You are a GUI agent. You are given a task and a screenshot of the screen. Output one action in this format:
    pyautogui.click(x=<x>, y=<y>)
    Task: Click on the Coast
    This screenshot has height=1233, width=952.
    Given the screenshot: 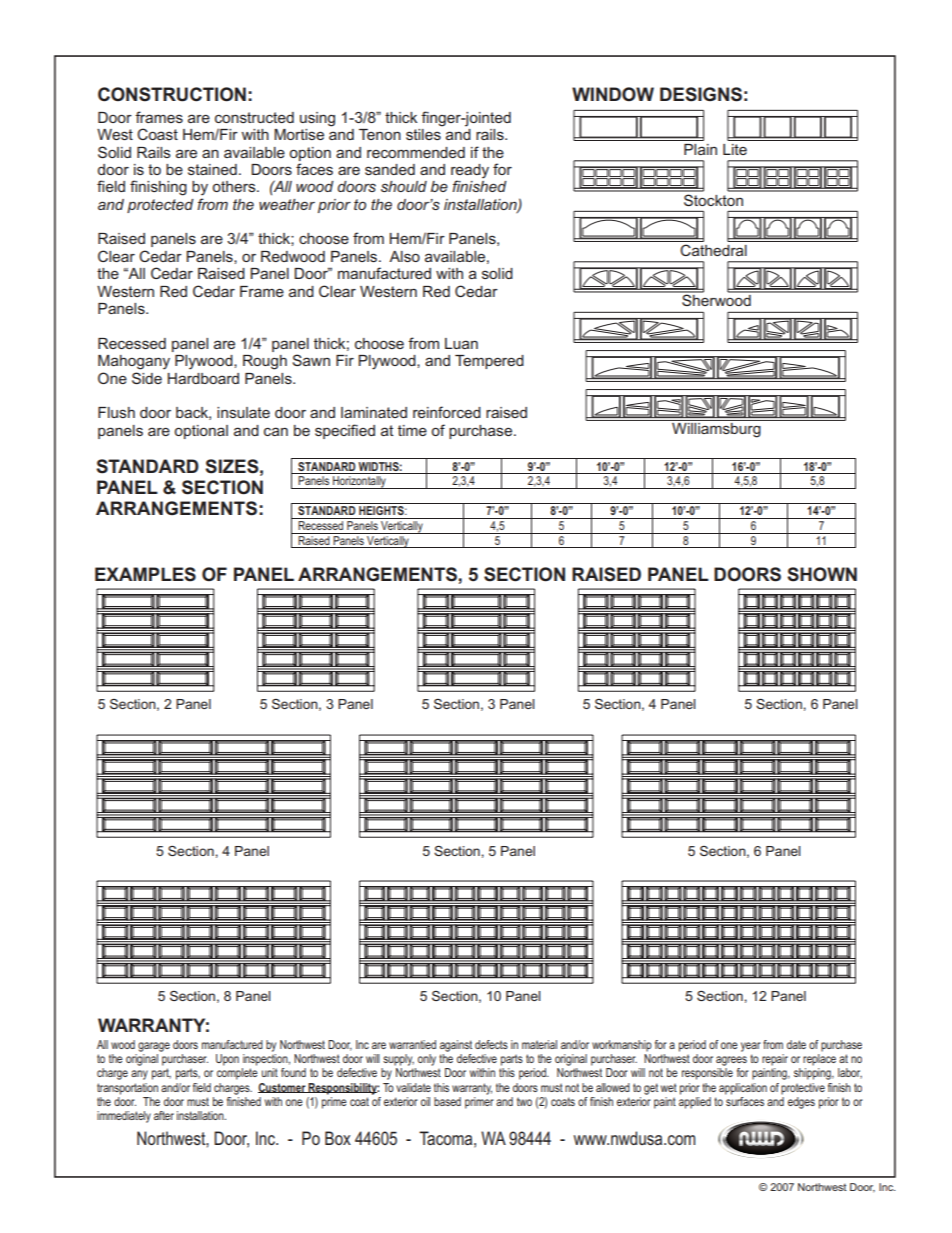 What is the action you would take?
    pyautogui.click(x=157, y=134)
